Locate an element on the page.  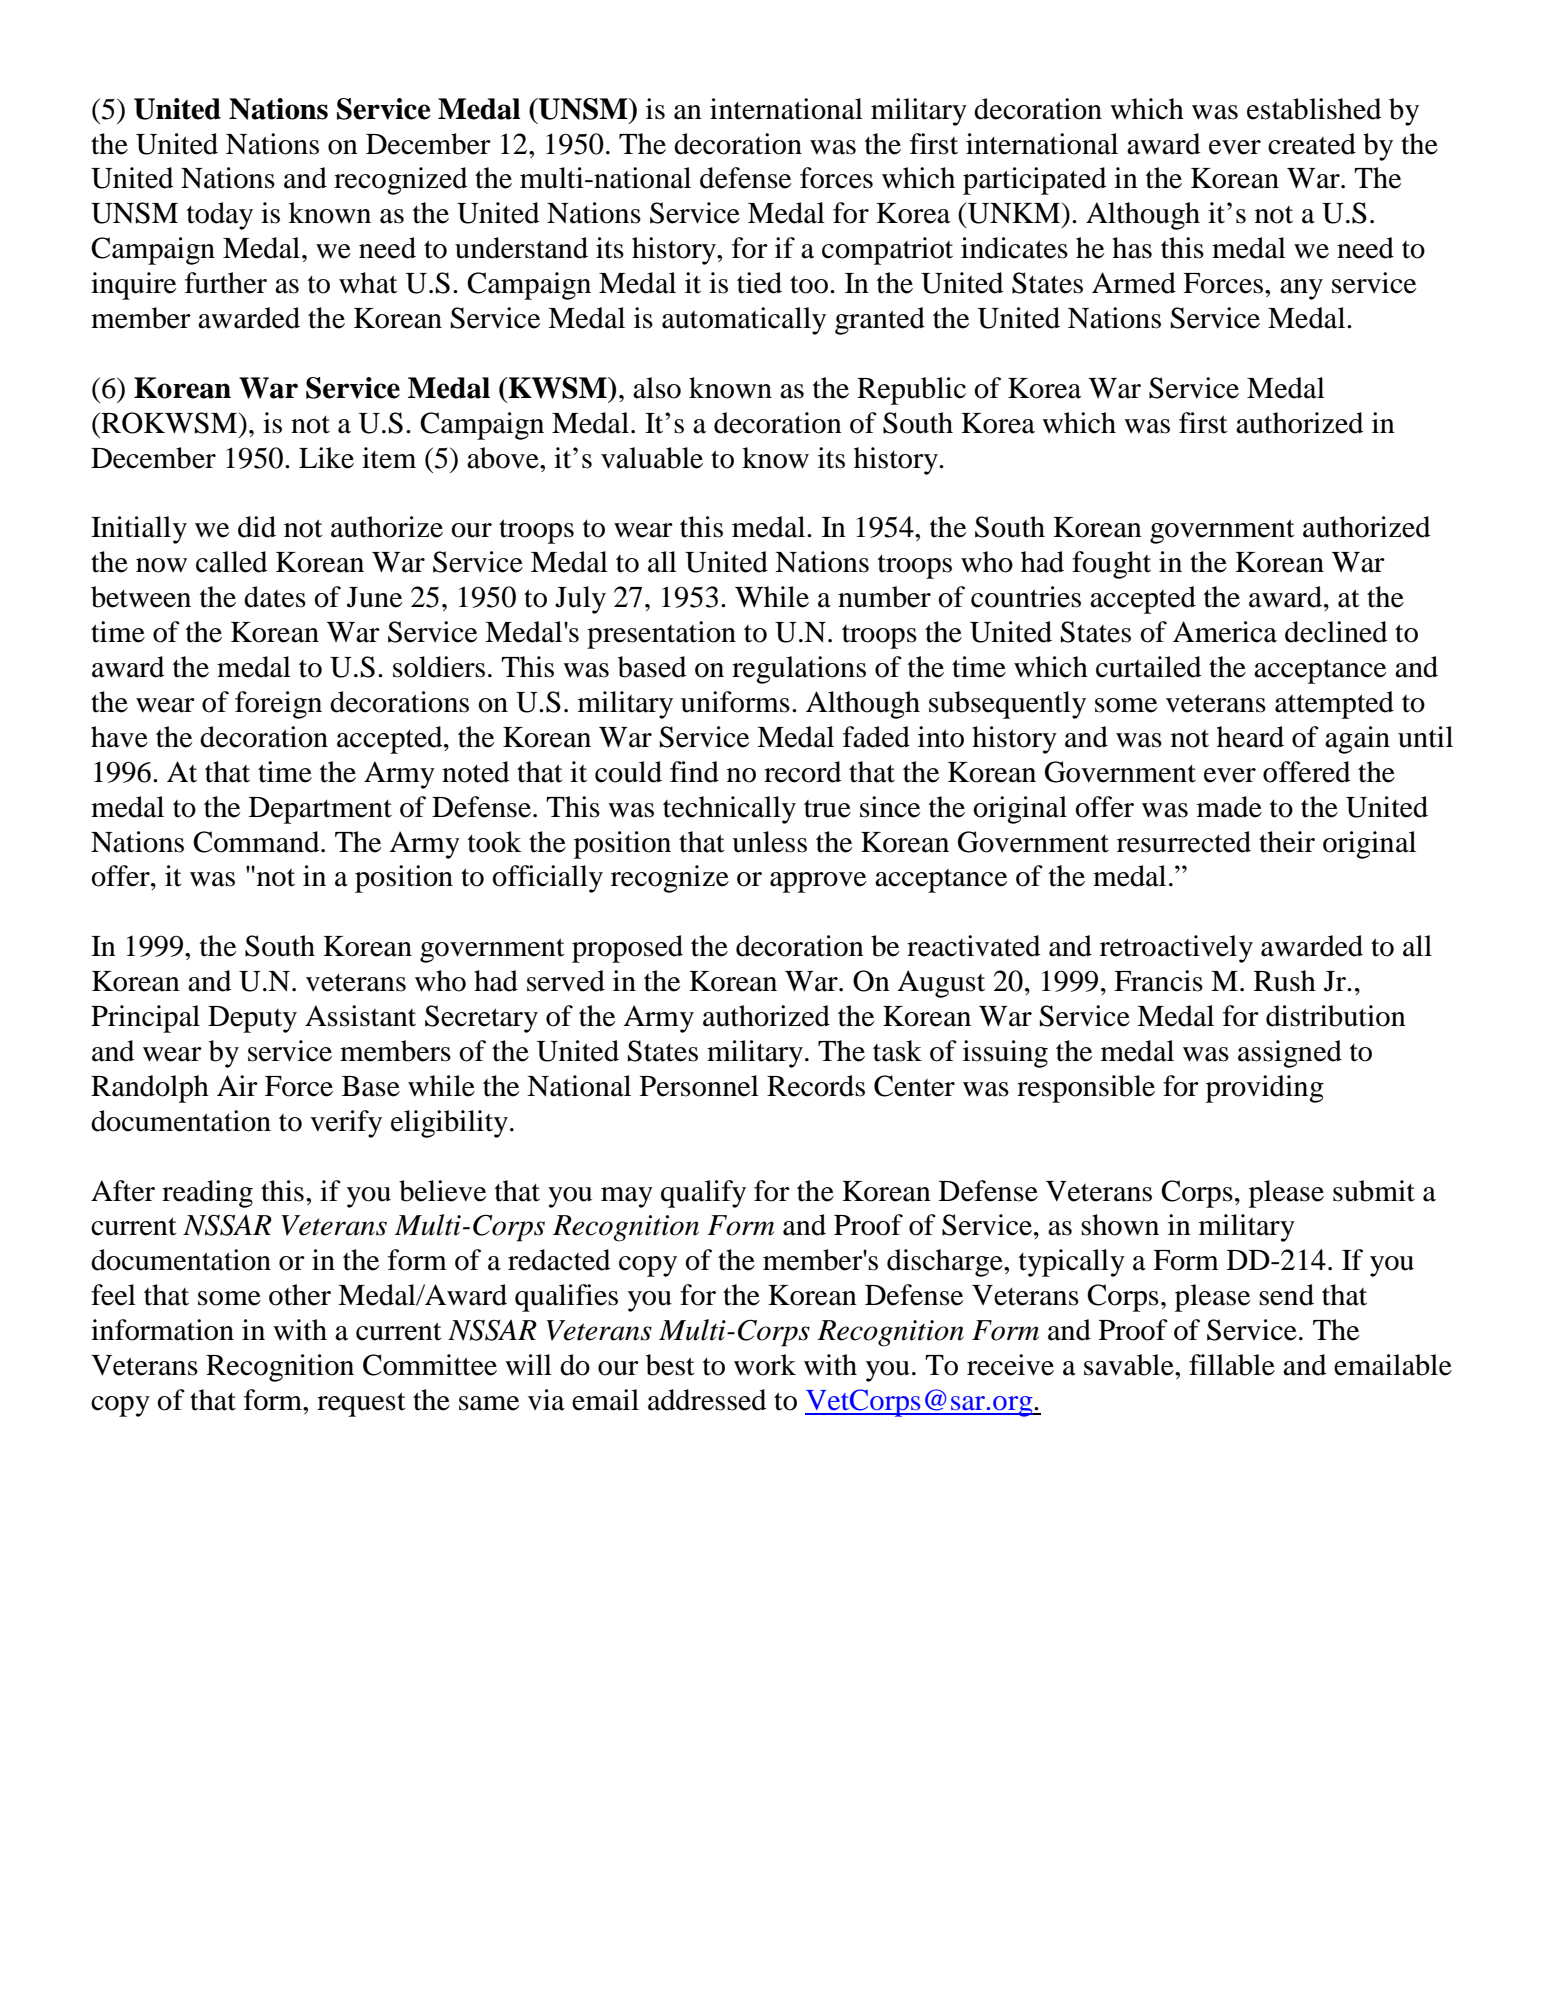
created is located at coordinates (1312, 144).
